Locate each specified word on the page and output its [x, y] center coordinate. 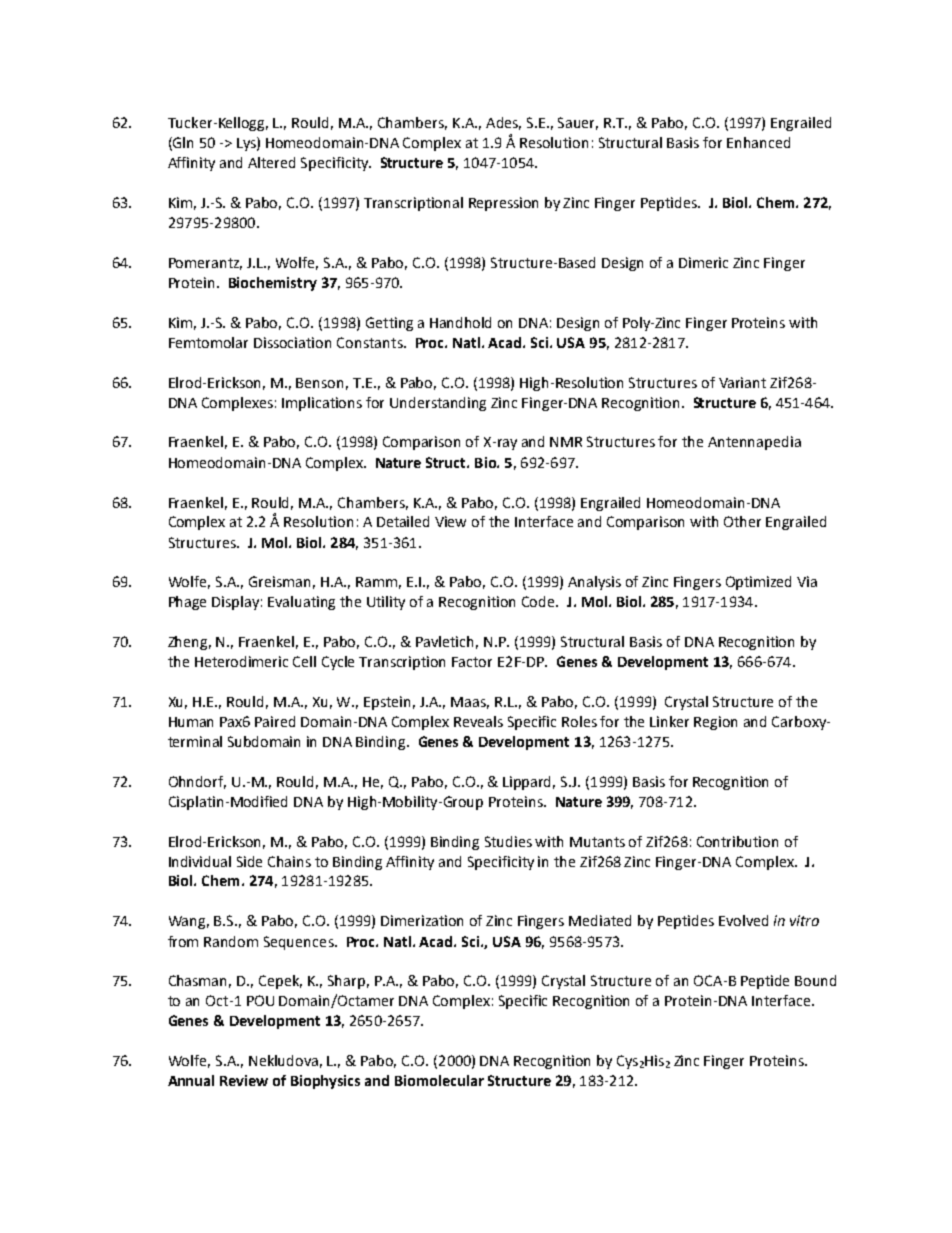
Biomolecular [439, 1080]
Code [539, 601]
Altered [271, 162]
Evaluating [301, 603]
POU [260, 1000]
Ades [503, 123]
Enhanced [758, 142]
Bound [815, 980]
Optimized [758, 583]
